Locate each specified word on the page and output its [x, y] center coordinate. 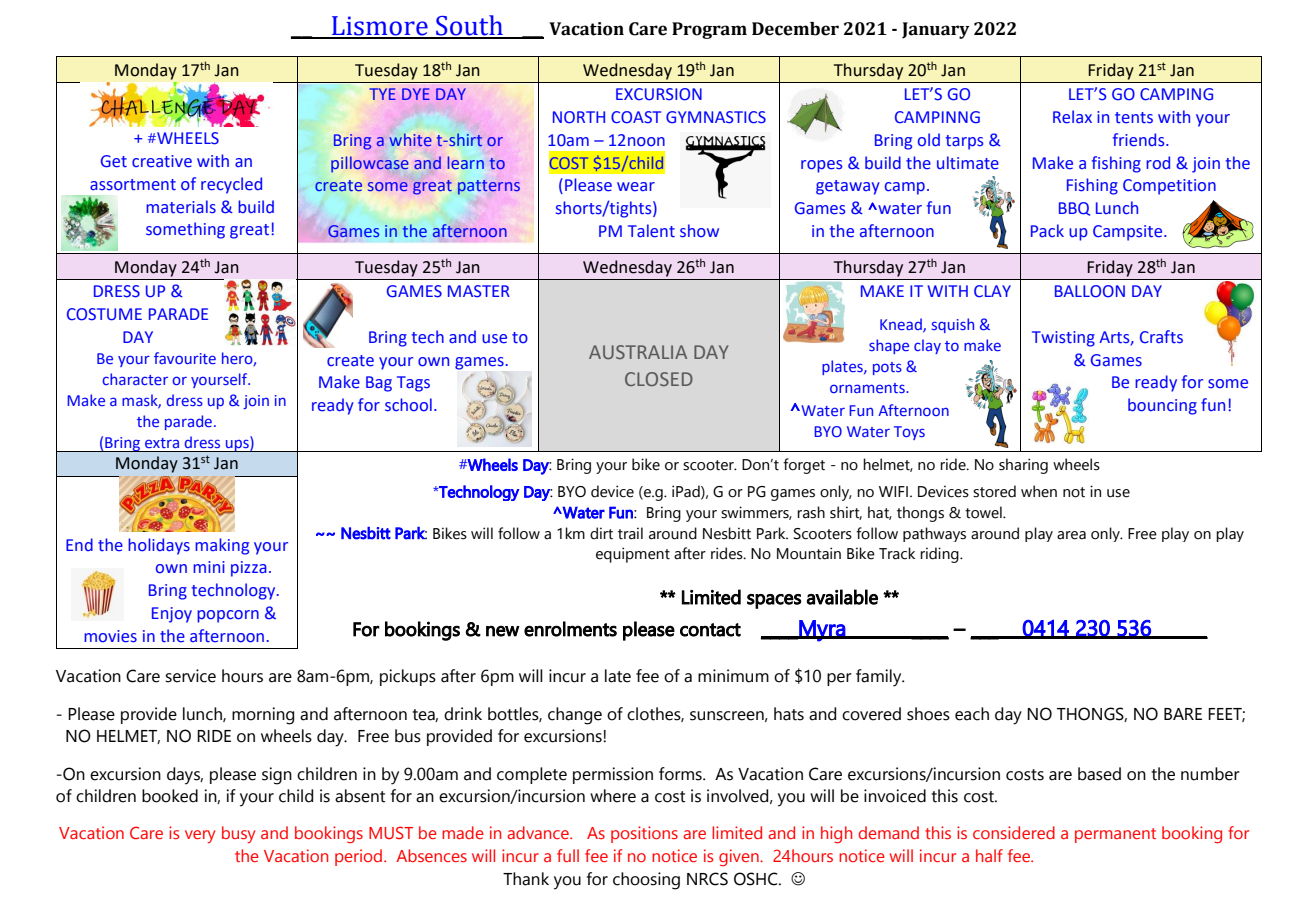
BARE [1183, 714]
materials [181, 207]
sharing [1023, 466]
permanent [1115, 835]
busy [239, 834]
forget [804, 466]
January [936, 30]
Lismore [380, 27]
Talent [651, 231]
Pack [1047, 230]
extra [162, 443]
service [190, 676]
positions [644, 834]
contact [710, 630]
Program [709, 30]
